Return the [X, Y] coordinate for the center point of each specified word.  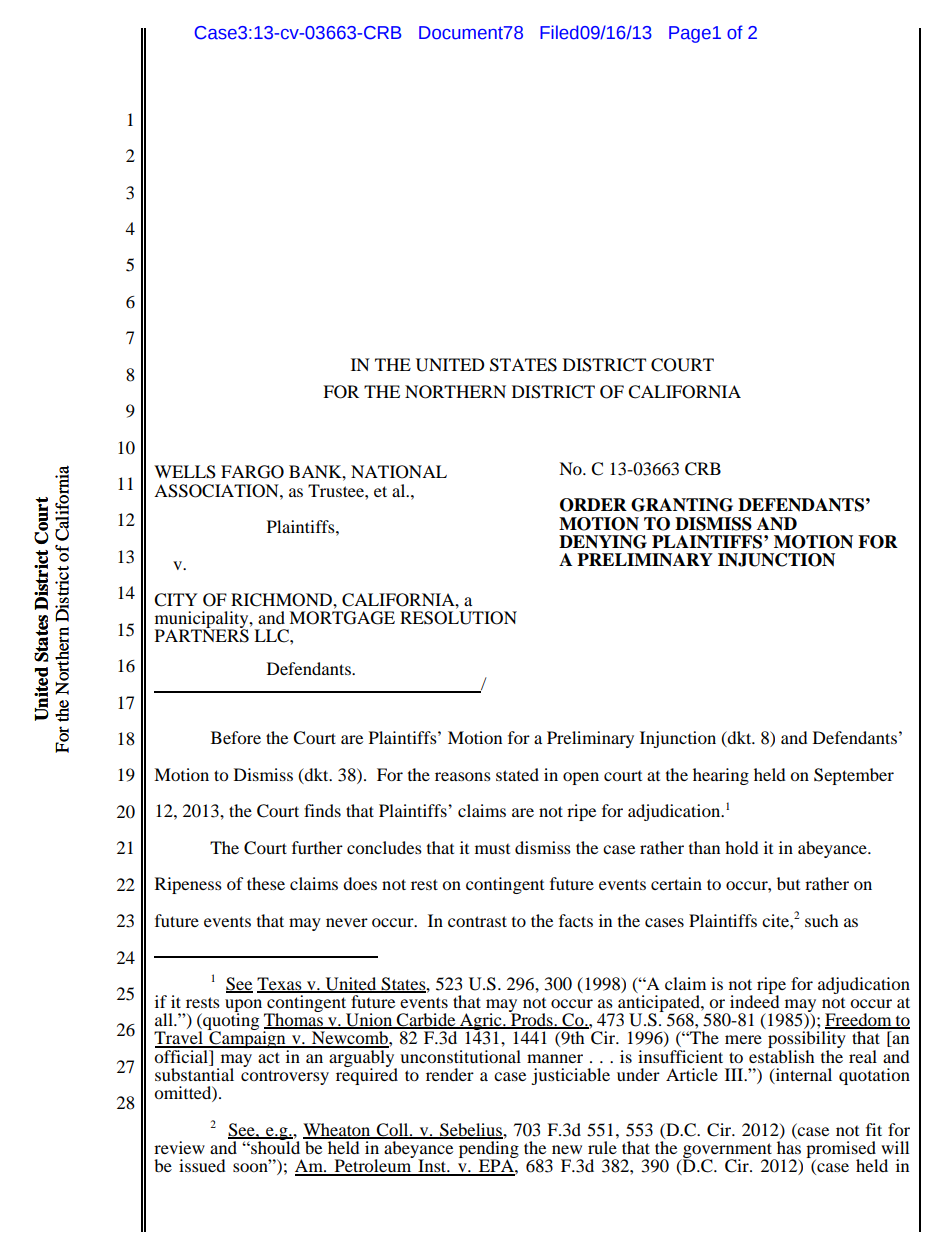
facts [576, 920]
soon [251, 1166]
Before [236, 737]
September [854, 776]
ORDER [593, 505]
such [822, 920]
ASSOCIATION [217, 491]
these [266, 883]
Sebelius [471, 1131]
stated [517, 774]
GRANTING [682, 505]
